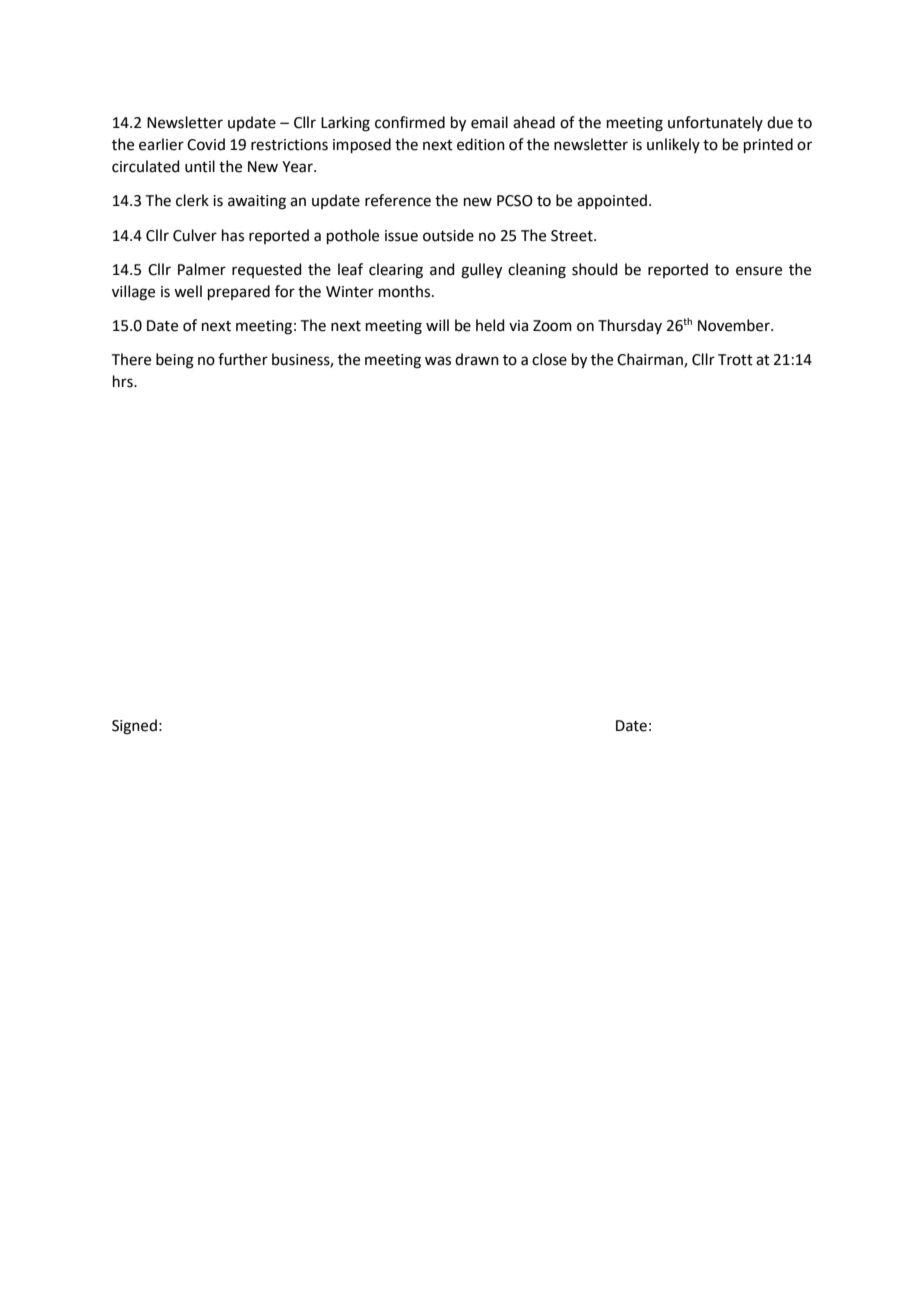 This screenshot has width=924, height=1308. What do you see at coordinates (438, 361) in the screenshot?
I see `was` at bounding box center [438, 361].
